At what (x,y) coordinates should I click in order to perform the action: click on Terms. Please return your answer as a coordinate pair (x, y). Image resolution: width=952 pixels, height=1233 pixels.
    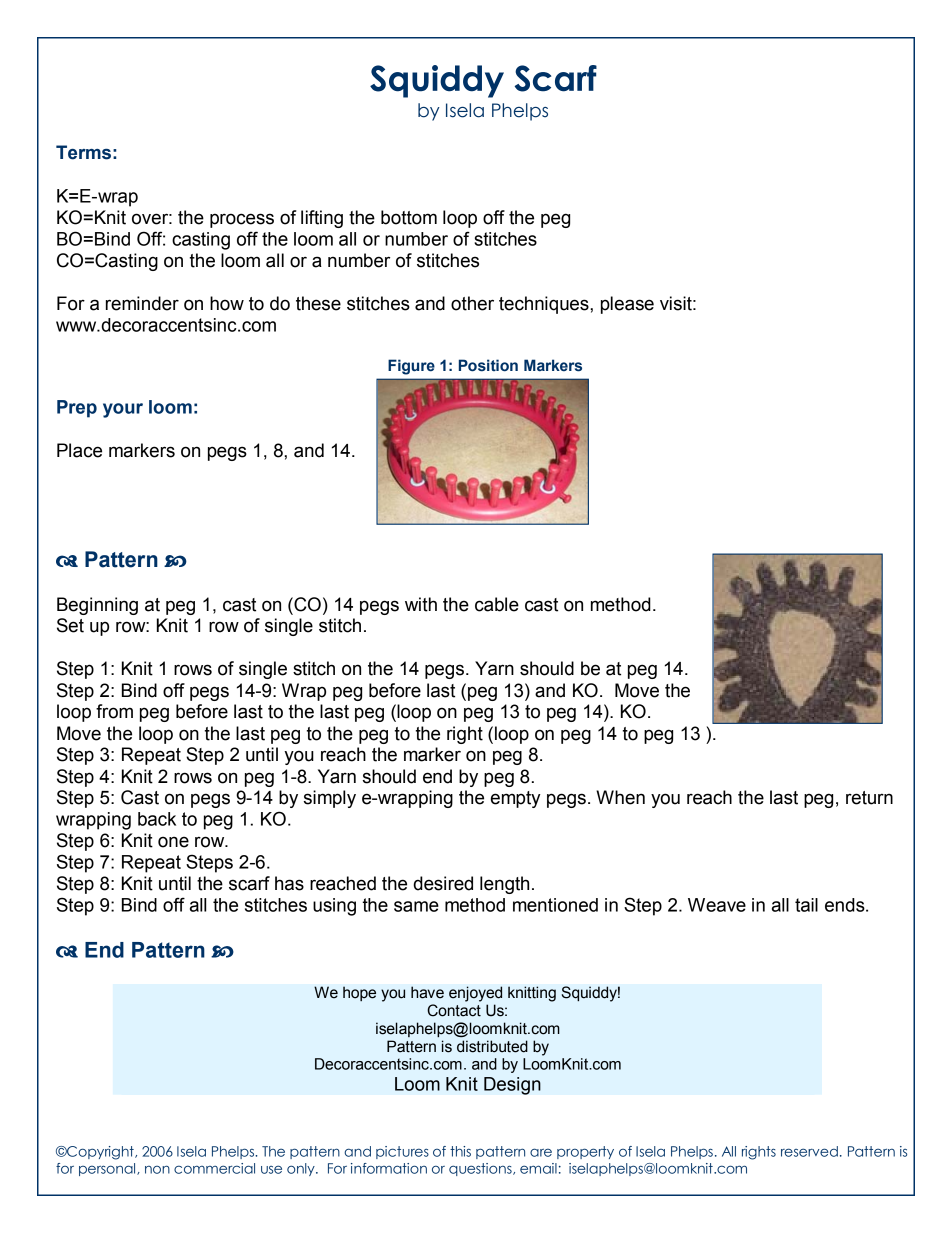
    Looking at the image, I should click on (83, 152).
